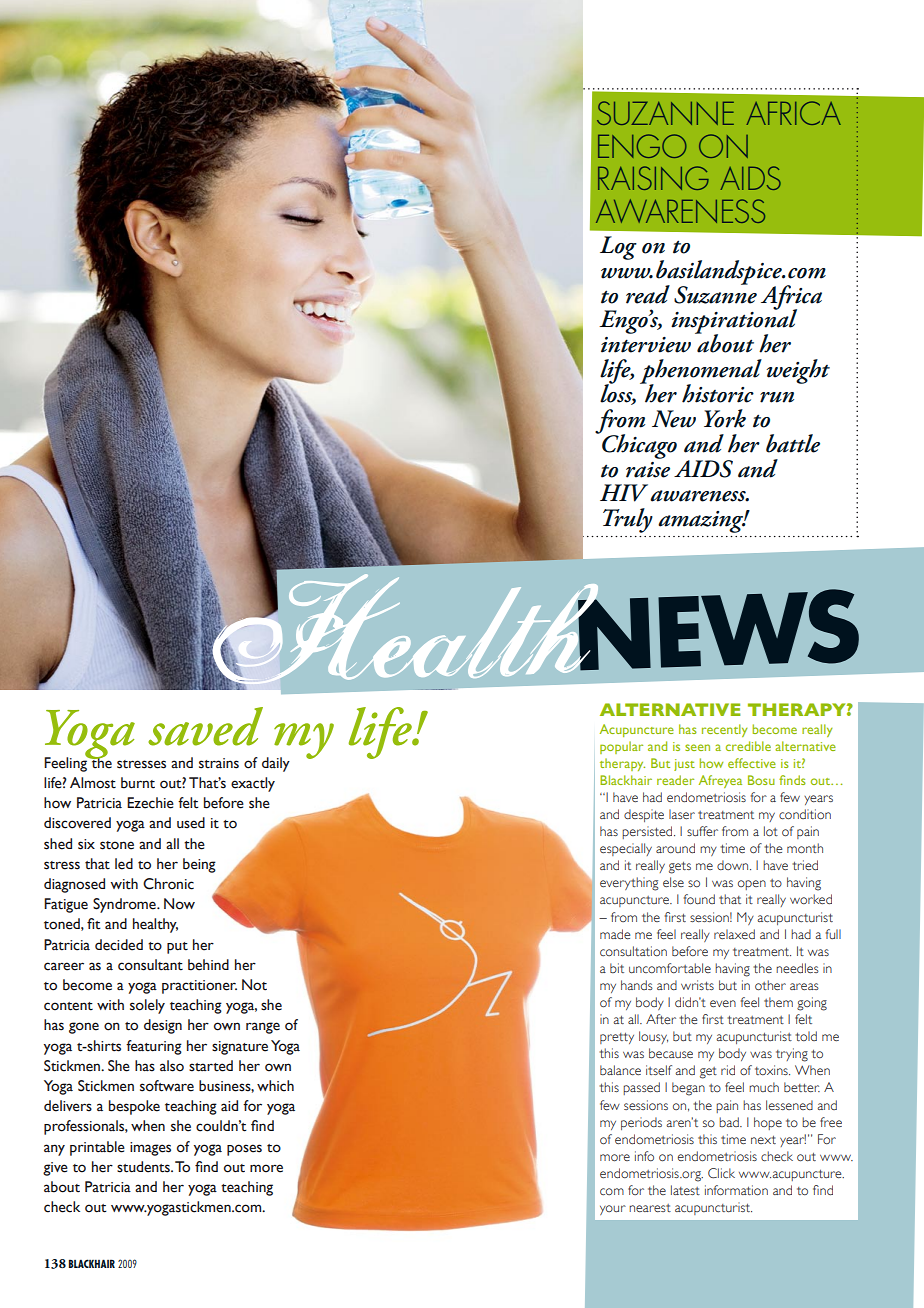 The image size is (924, 1308). I want to click on HIV, so click(624, 493).
